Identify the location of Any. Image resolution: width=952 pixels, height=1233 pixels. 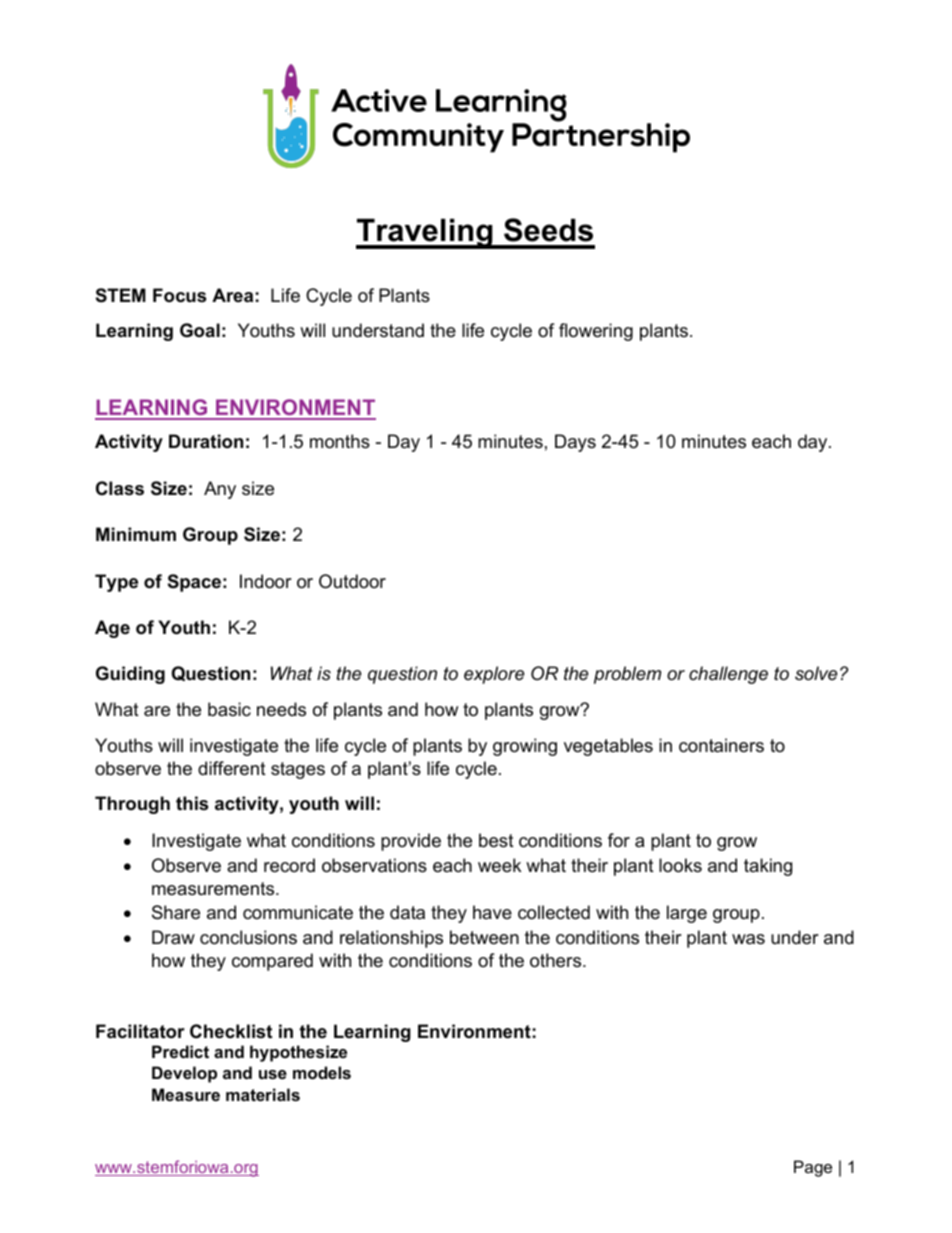
(220, 490).
